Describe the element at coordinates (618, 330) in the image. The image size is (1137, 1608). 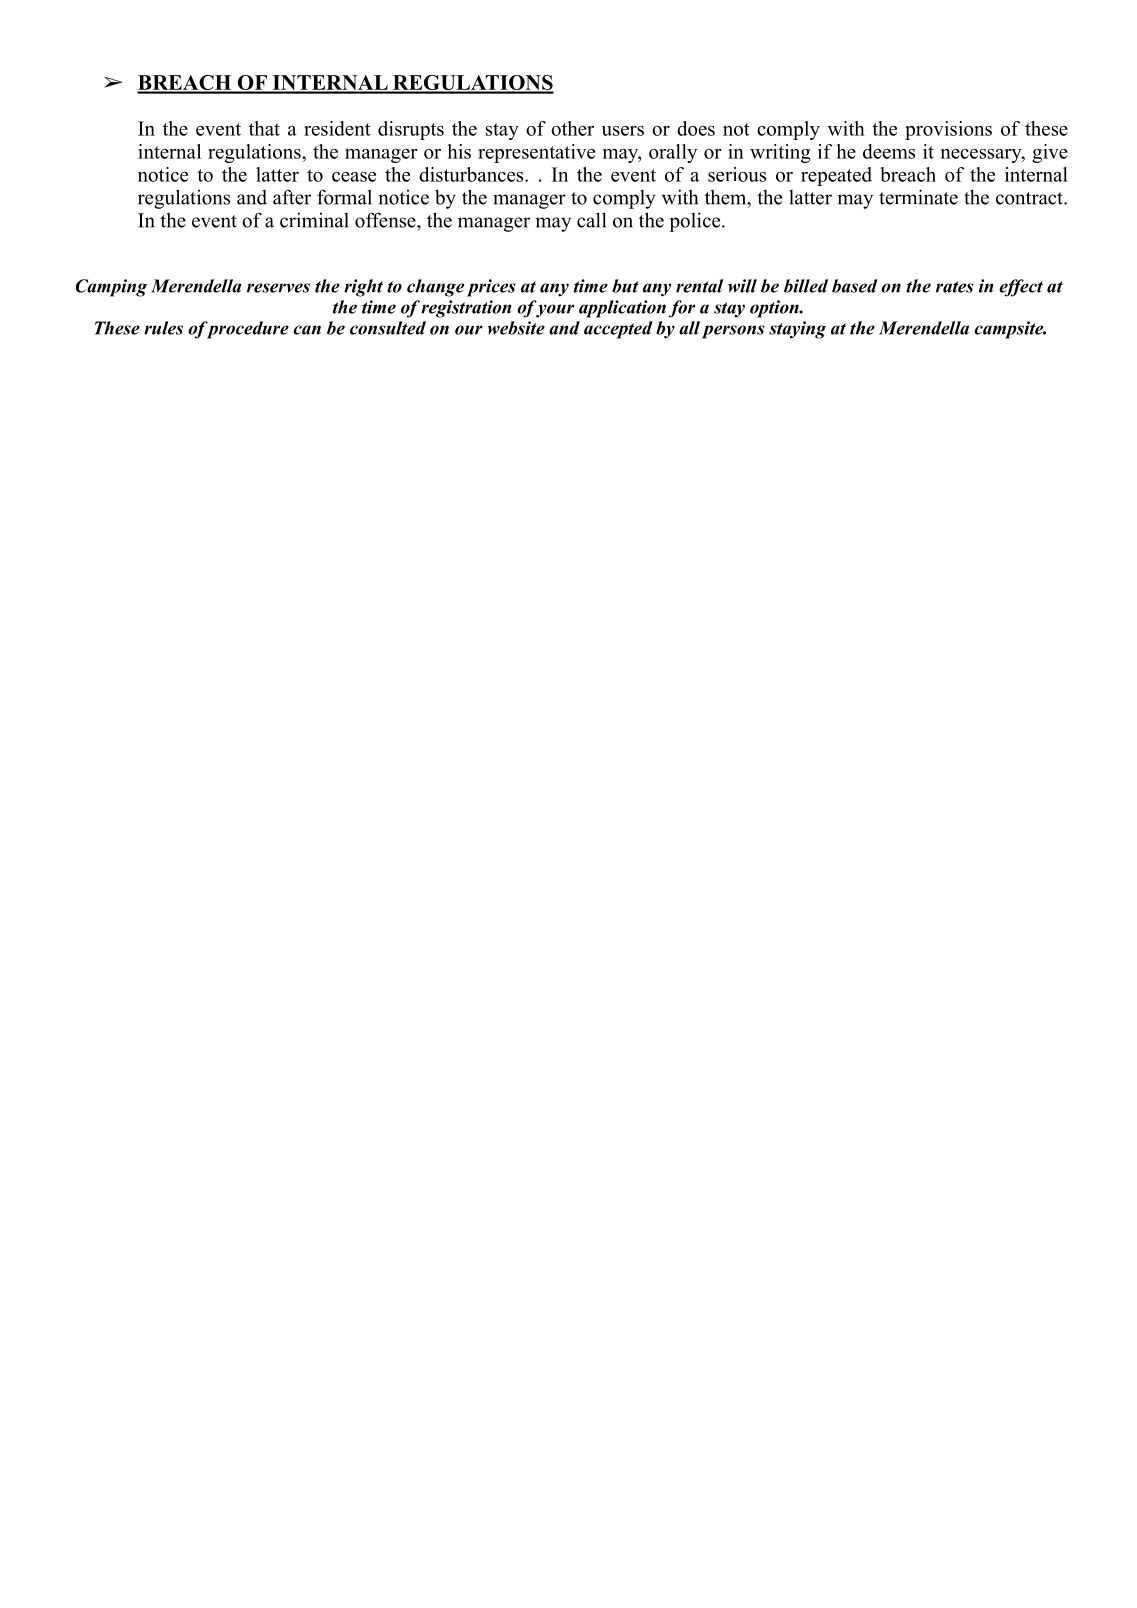
I see `accepted` at that location.
